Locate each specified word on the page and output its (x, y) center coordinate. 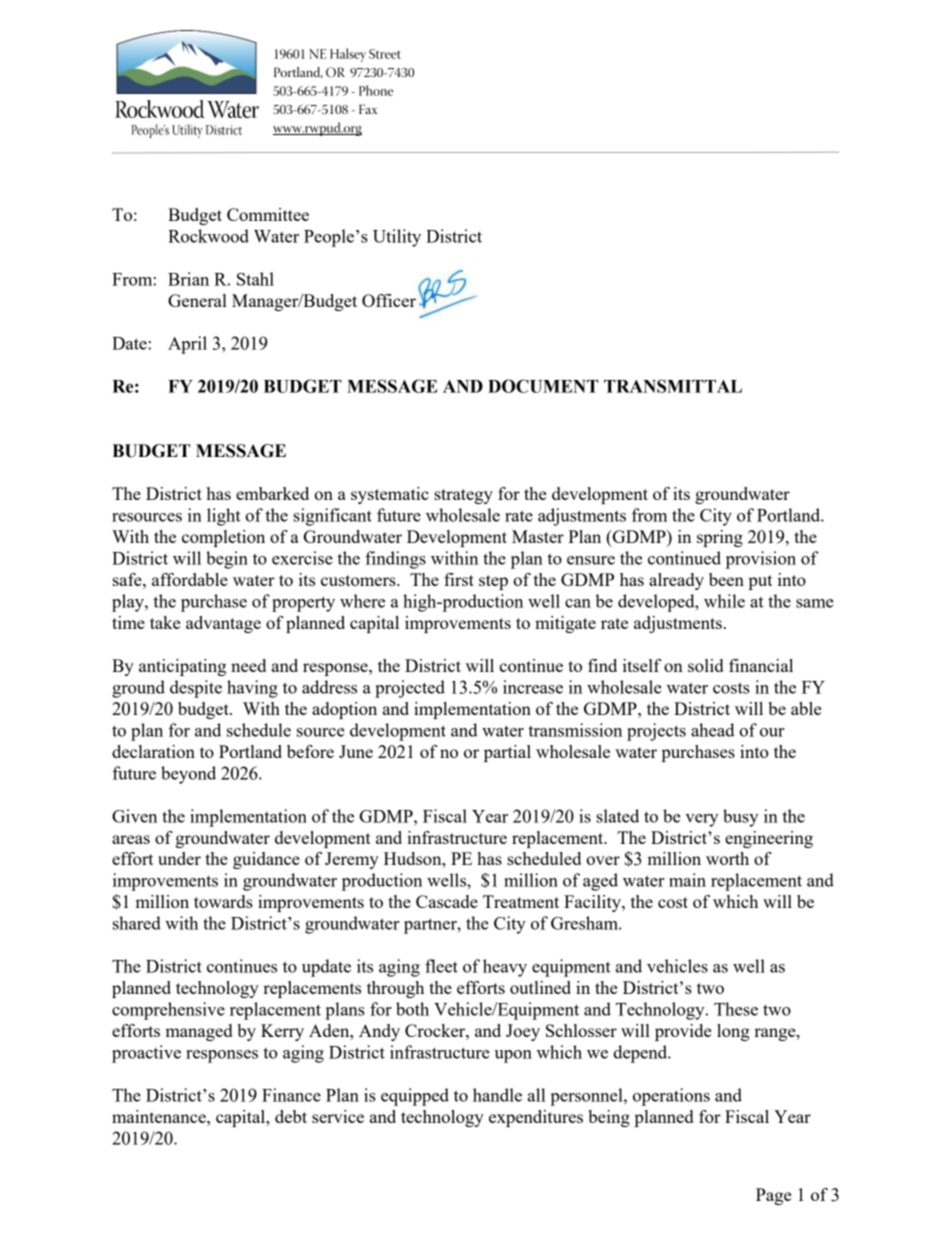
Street (385, 54)
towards (223, 901)
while (724, 601)
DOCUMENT (543, 386)
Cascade (447, 901)
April (187, 345)
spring (720, 538)
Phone (376, 90)
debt (291, 1116)
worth (727, 858)
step (493, 582)
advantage (223, 624)
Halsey (348, 55)
